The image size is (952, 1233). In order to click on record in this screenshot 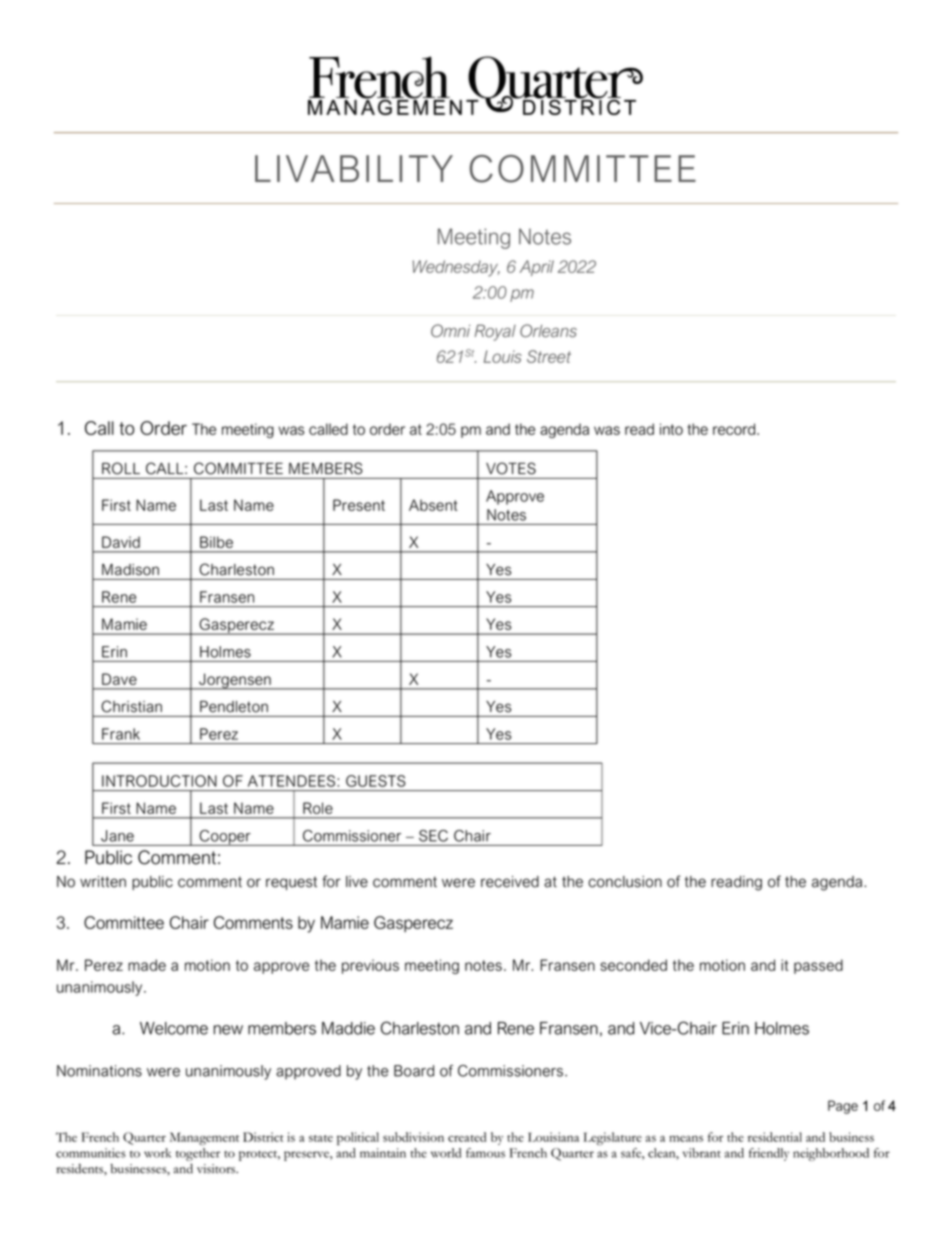, I will do `click(735, 429)`.
